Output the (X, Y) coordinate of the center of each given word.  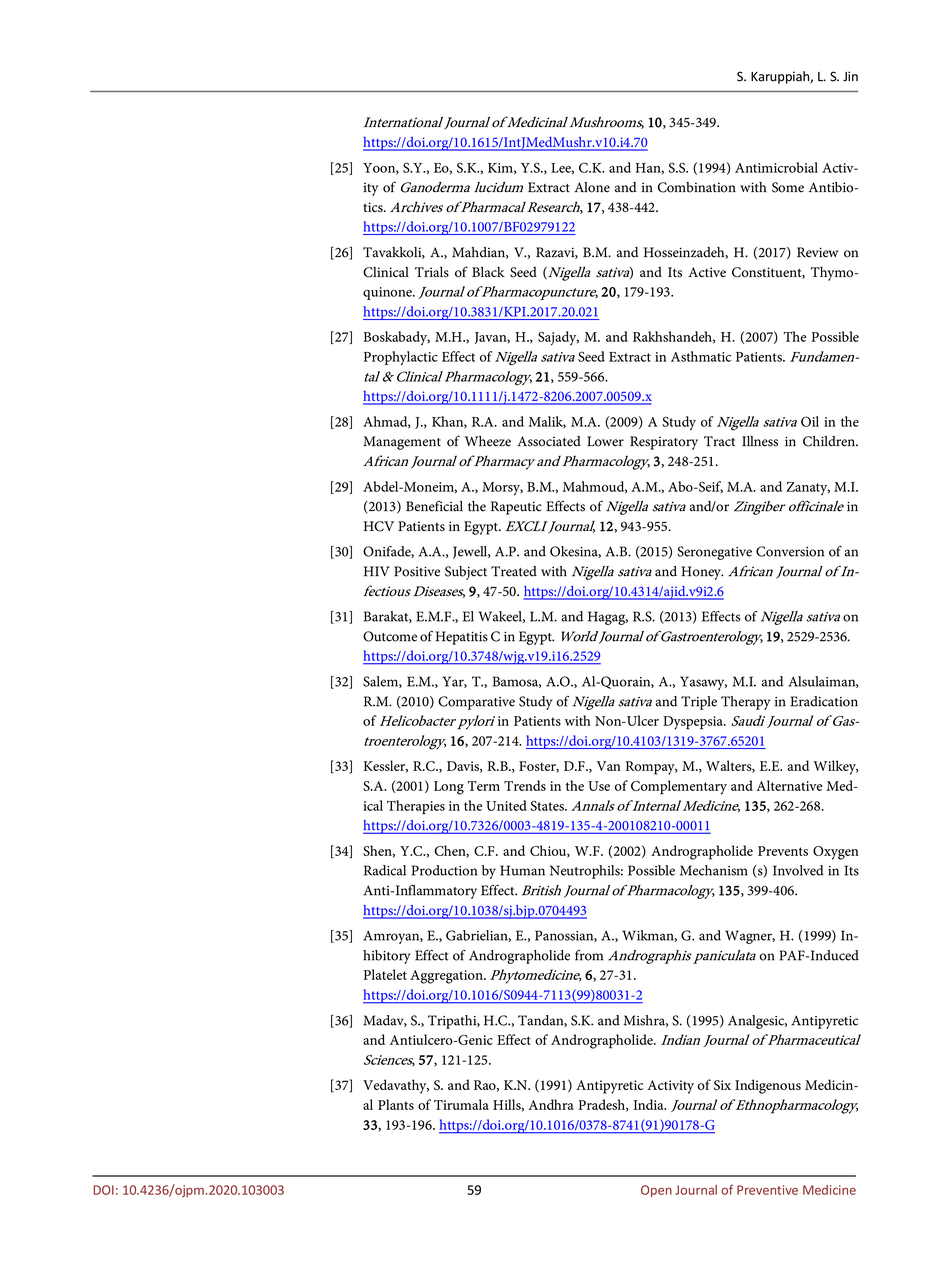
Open (656, 1191)
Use (599, 786)
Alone (592, 187)
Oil (810, 421)
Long (449, 788)
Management (402, 443)
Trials (432, 271)
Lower (605, 441)
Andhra (551, 1104)
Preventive (767, 1190)
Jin (850, 76)
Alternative (789, 785)
